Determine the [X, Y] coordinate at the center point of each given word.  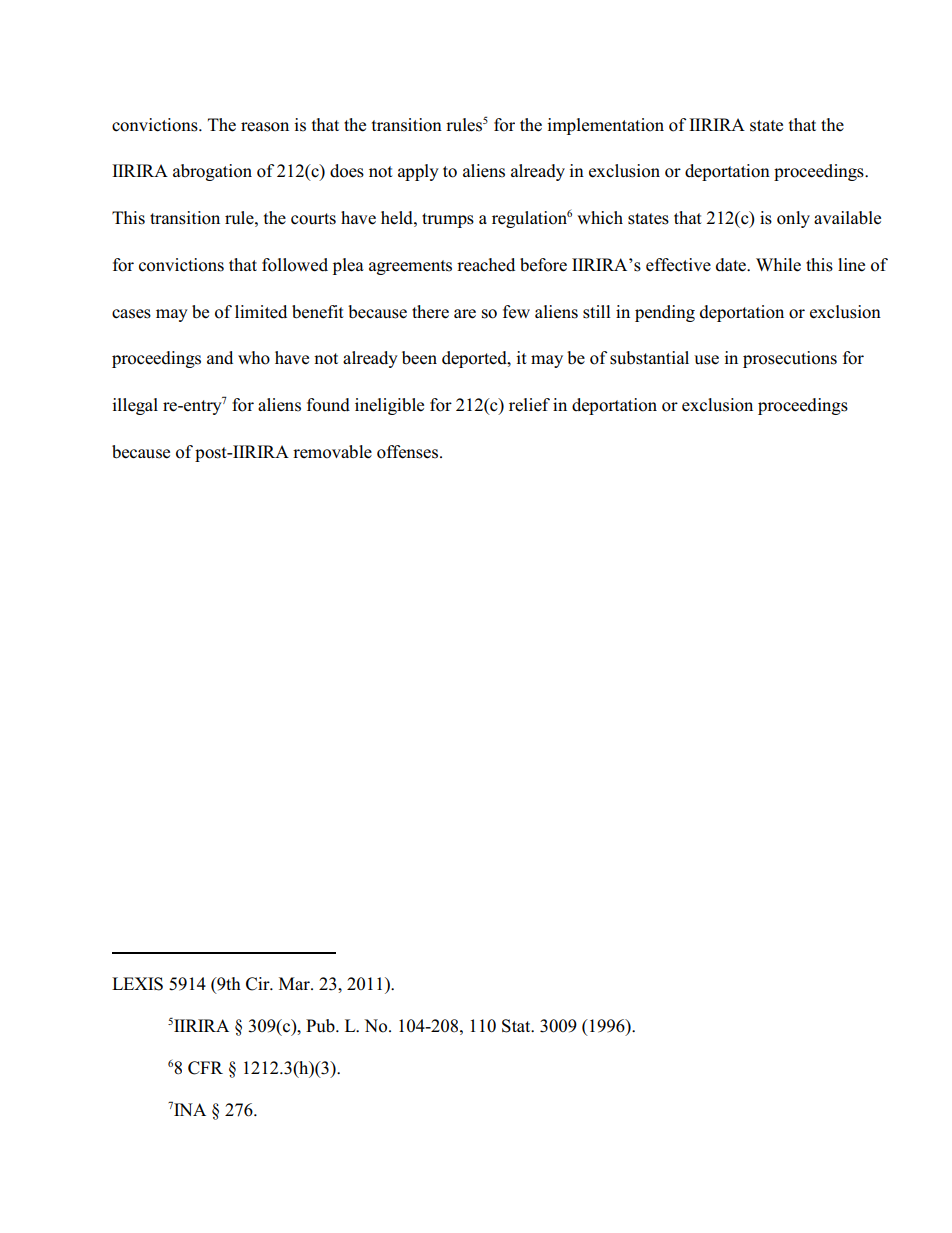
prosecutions [790, 359]
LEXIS [137, 984]
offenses [407, 452]
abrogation [212, 172]
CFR [205, 1068]
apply [418, 172]
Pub [321, 1026]
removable [332, 452]
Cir [259, 984]
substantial [649, 358]
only [793, 219]
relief [529, 405]
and [220, 357]
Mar [295, 983]
